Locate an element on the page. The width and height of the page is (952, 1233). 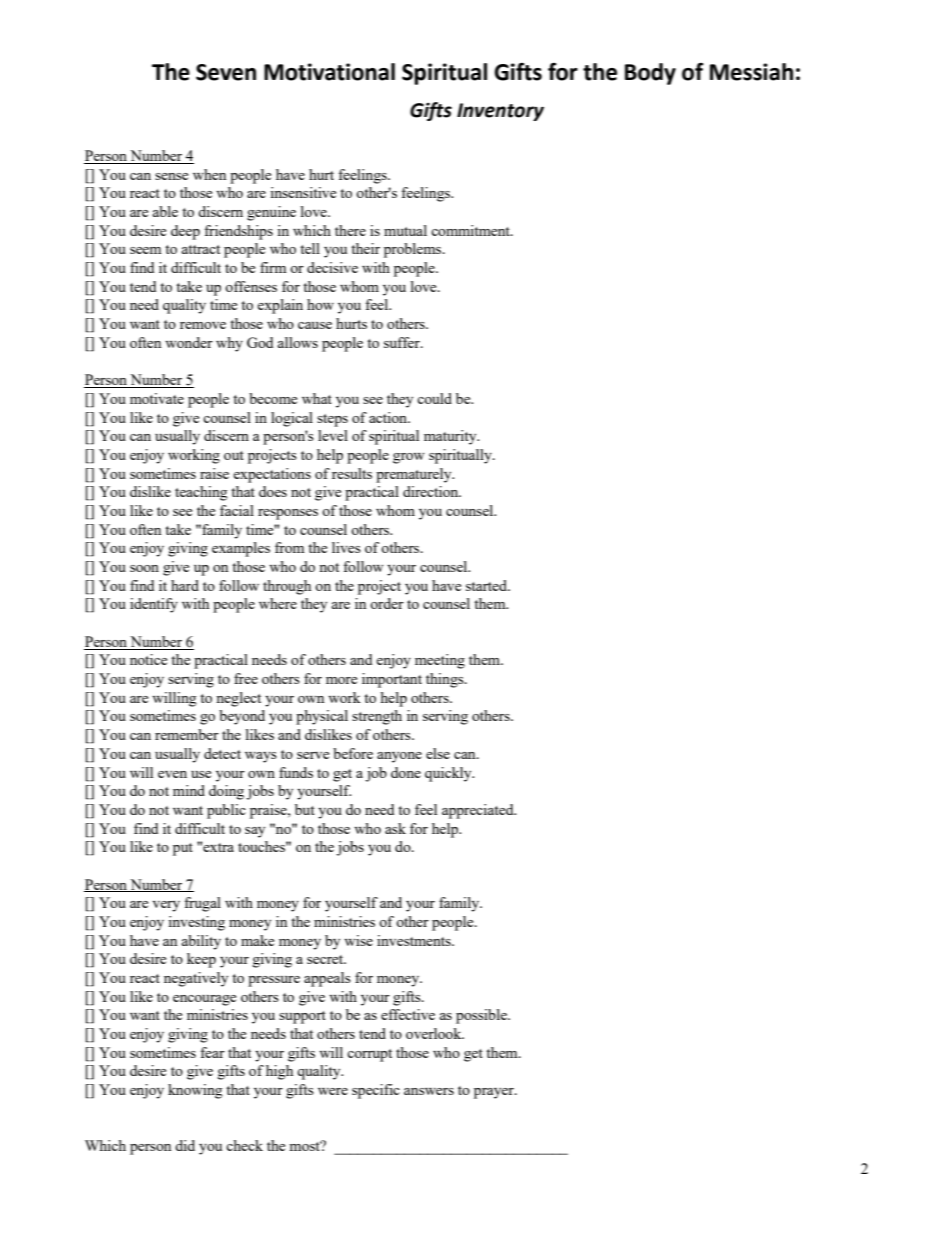
quickly is located at coordinates (449, 774).
